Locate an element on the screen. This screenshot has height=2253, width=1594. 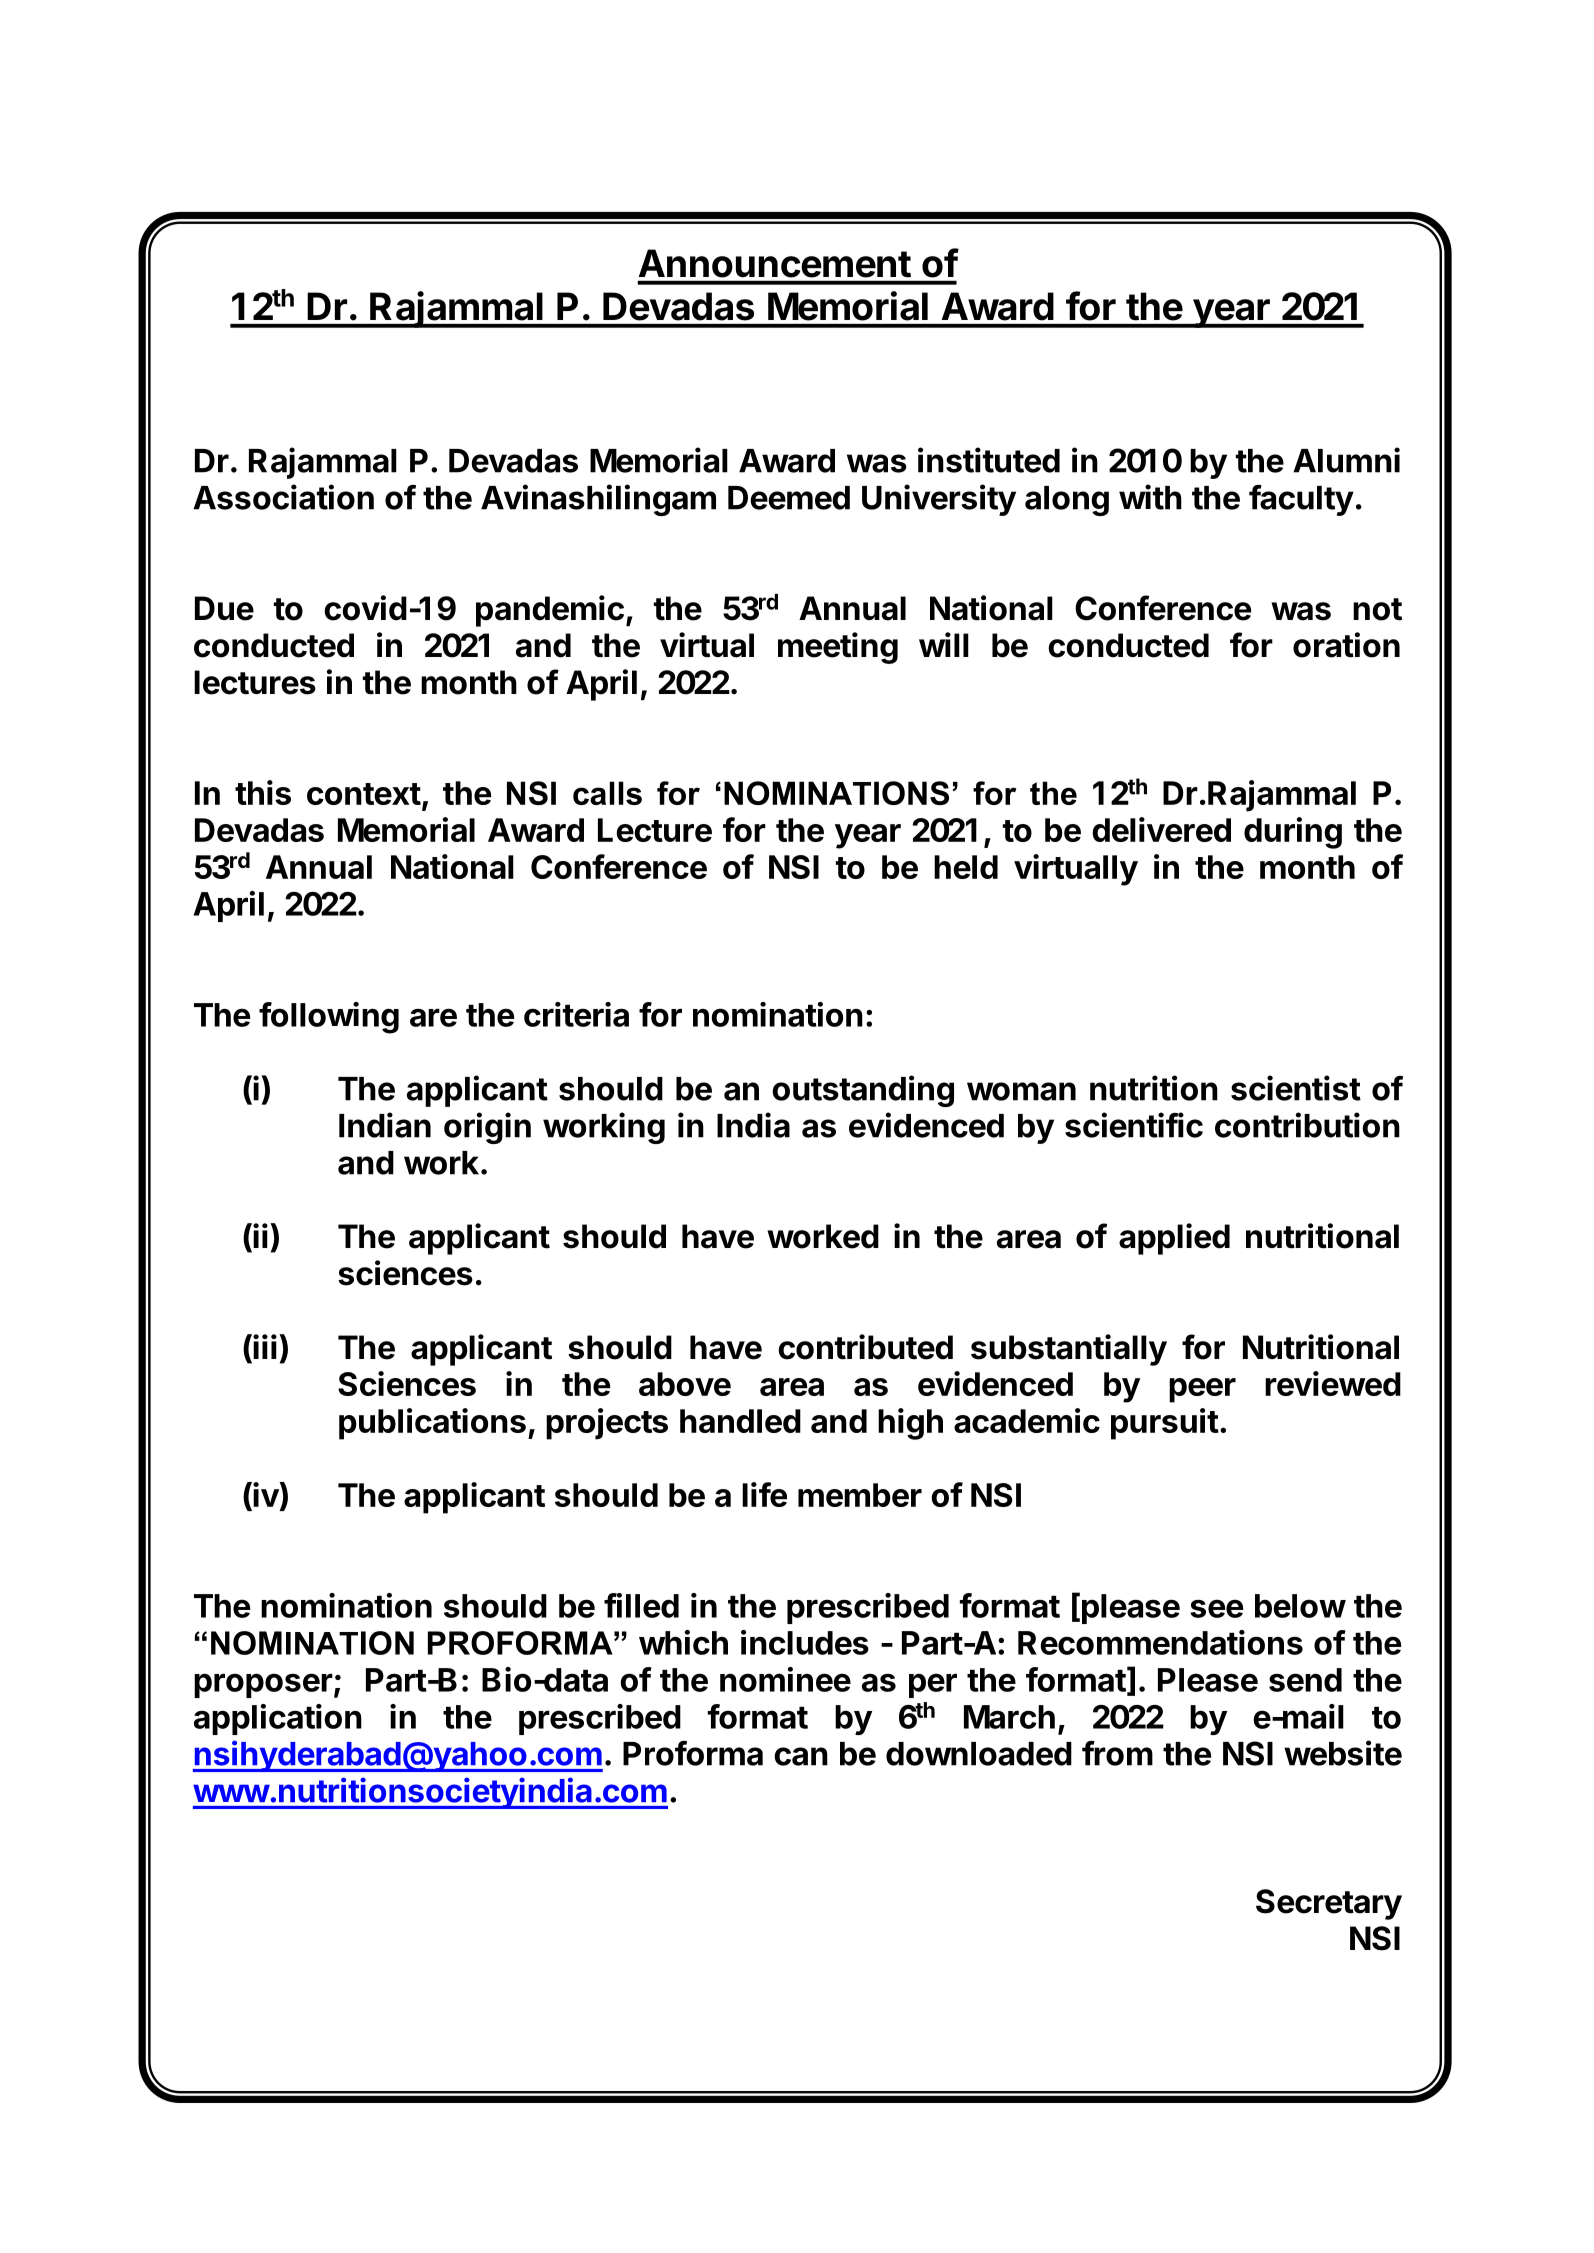
Secretary is located at coordinates (1329, 1904).
